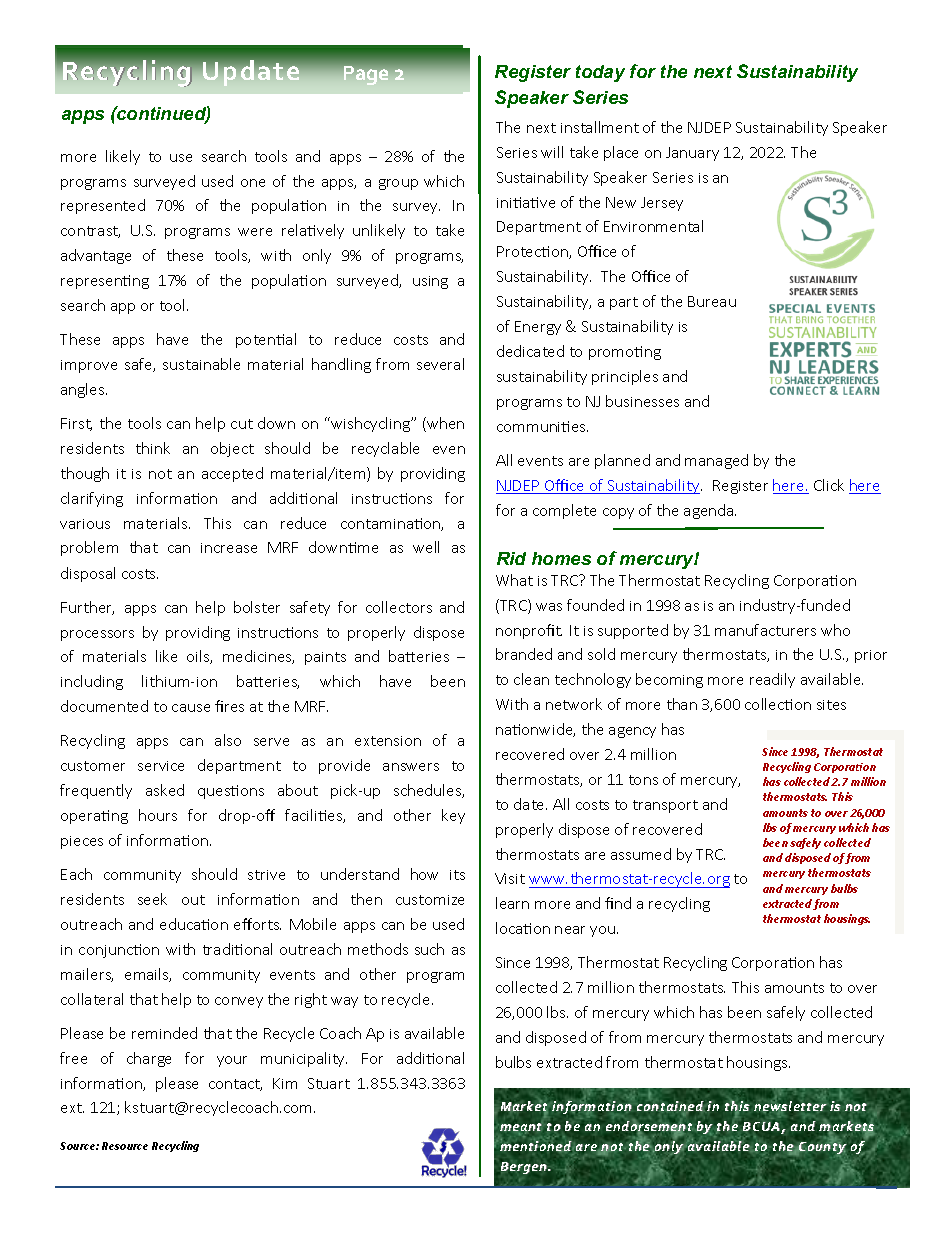 This screenshot has width=952, height=1233. What do you see at coordinates (149, 1059) in the screenshot?
I see `charge` at bounding box center [149, 1059].
